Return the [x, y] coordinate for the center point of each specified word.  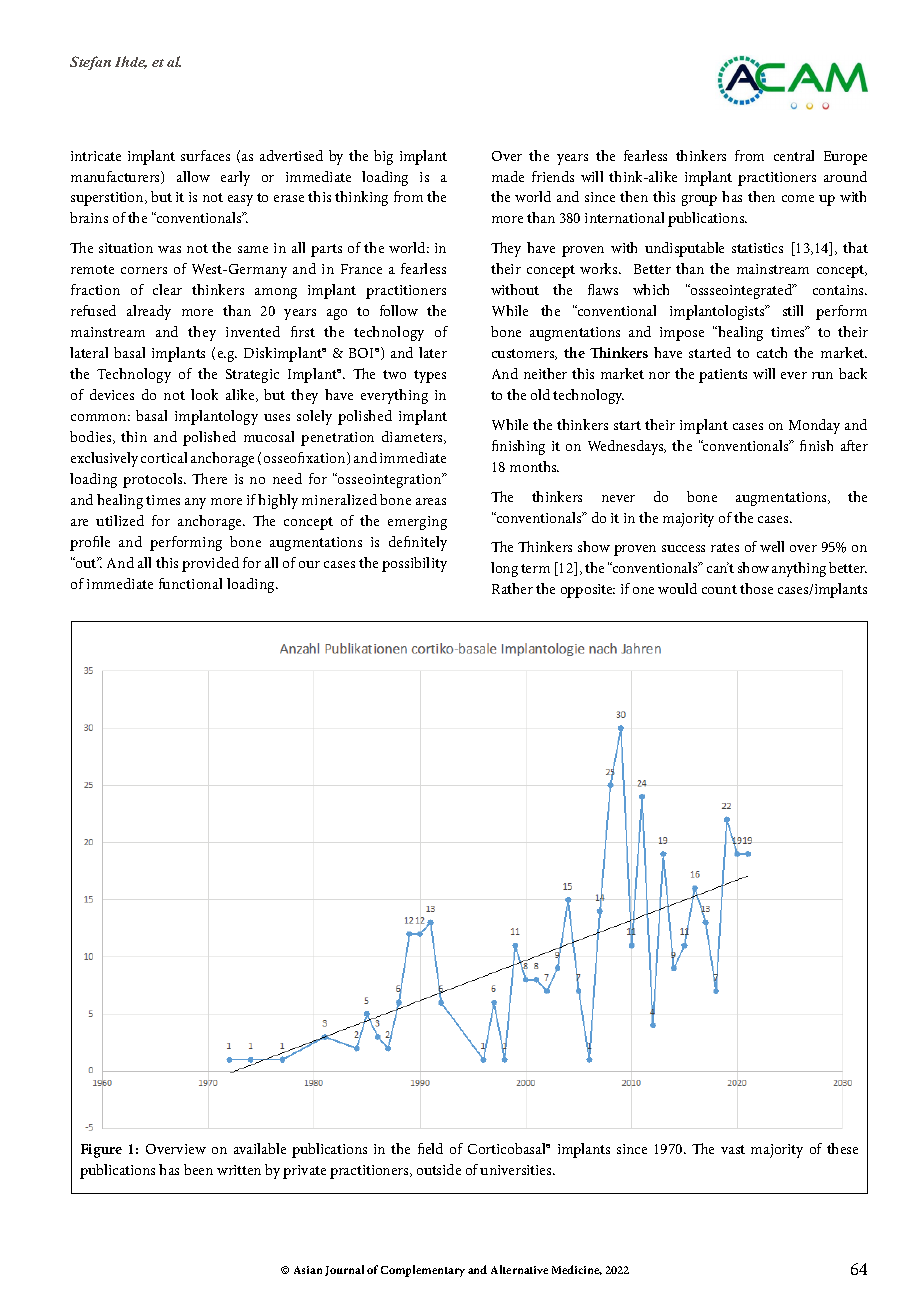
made [508, 176]
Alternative [519, 1269]
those [756, 588]
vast [733, 1149]
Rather [512, 588]
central [794, 155]
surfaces [205, 155]
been [198, 1169]
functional [190, 583]
